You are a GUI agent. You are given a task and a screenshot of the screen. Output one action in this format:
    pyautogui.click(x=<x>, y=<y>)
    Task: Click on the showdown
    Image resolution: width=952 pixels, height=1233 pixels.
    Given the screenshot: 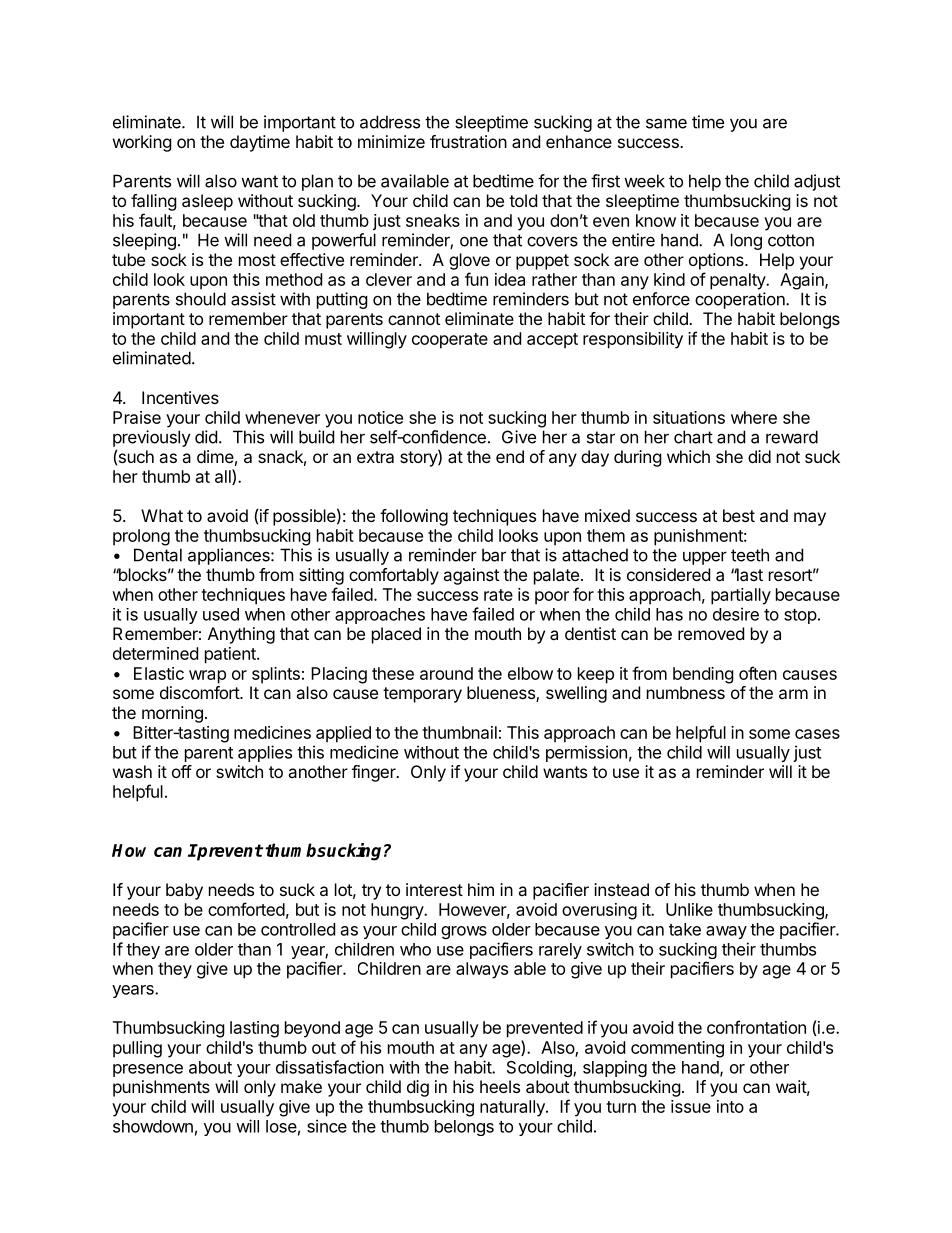 What is the action you would take?
    pyautogui.click(x=153, y=1126)
